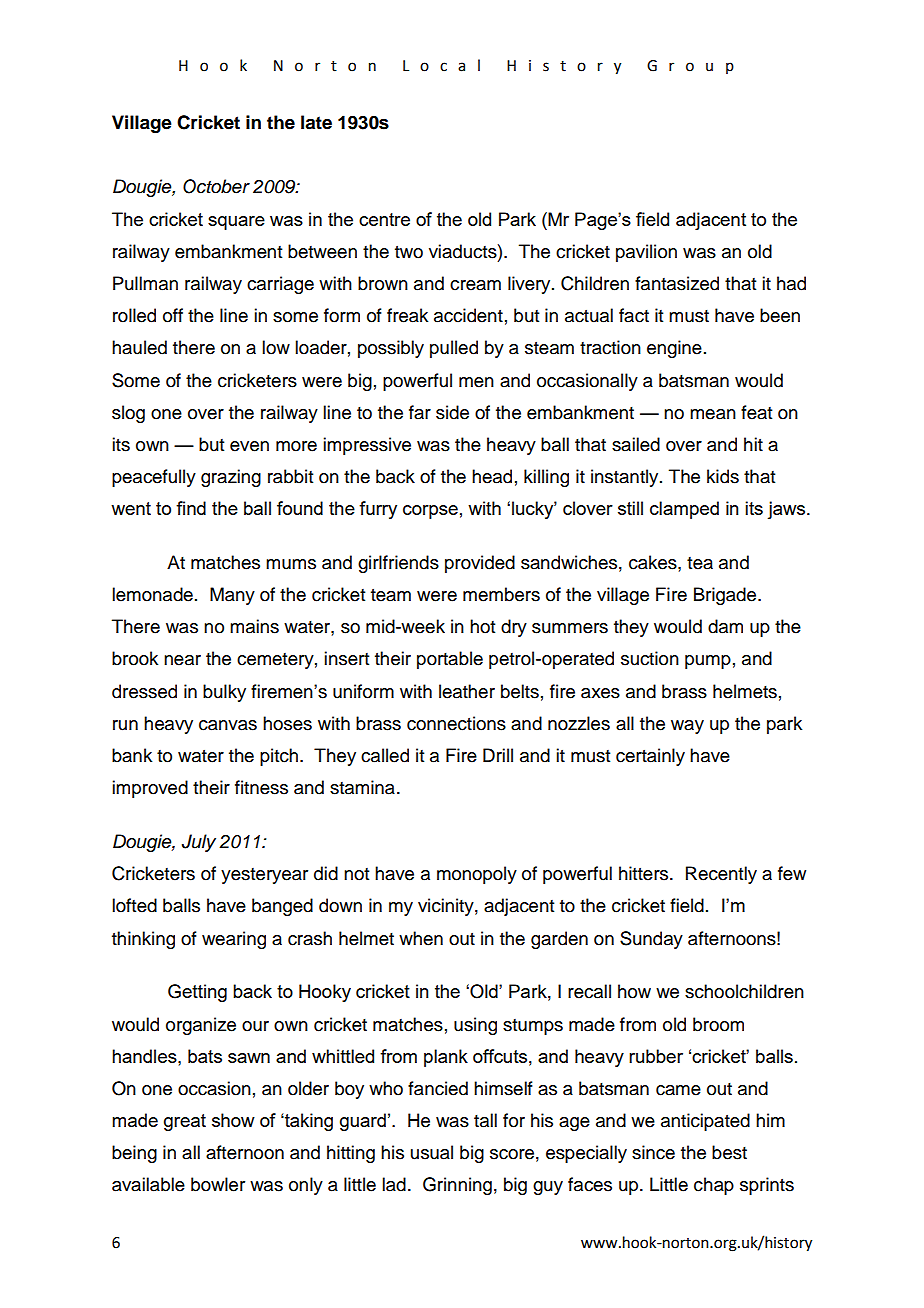 This page has width=924, height=1308. What do you see at coordinates (646, 253) in the page?
I see `pavilion` at bounding box center [646, 253].
